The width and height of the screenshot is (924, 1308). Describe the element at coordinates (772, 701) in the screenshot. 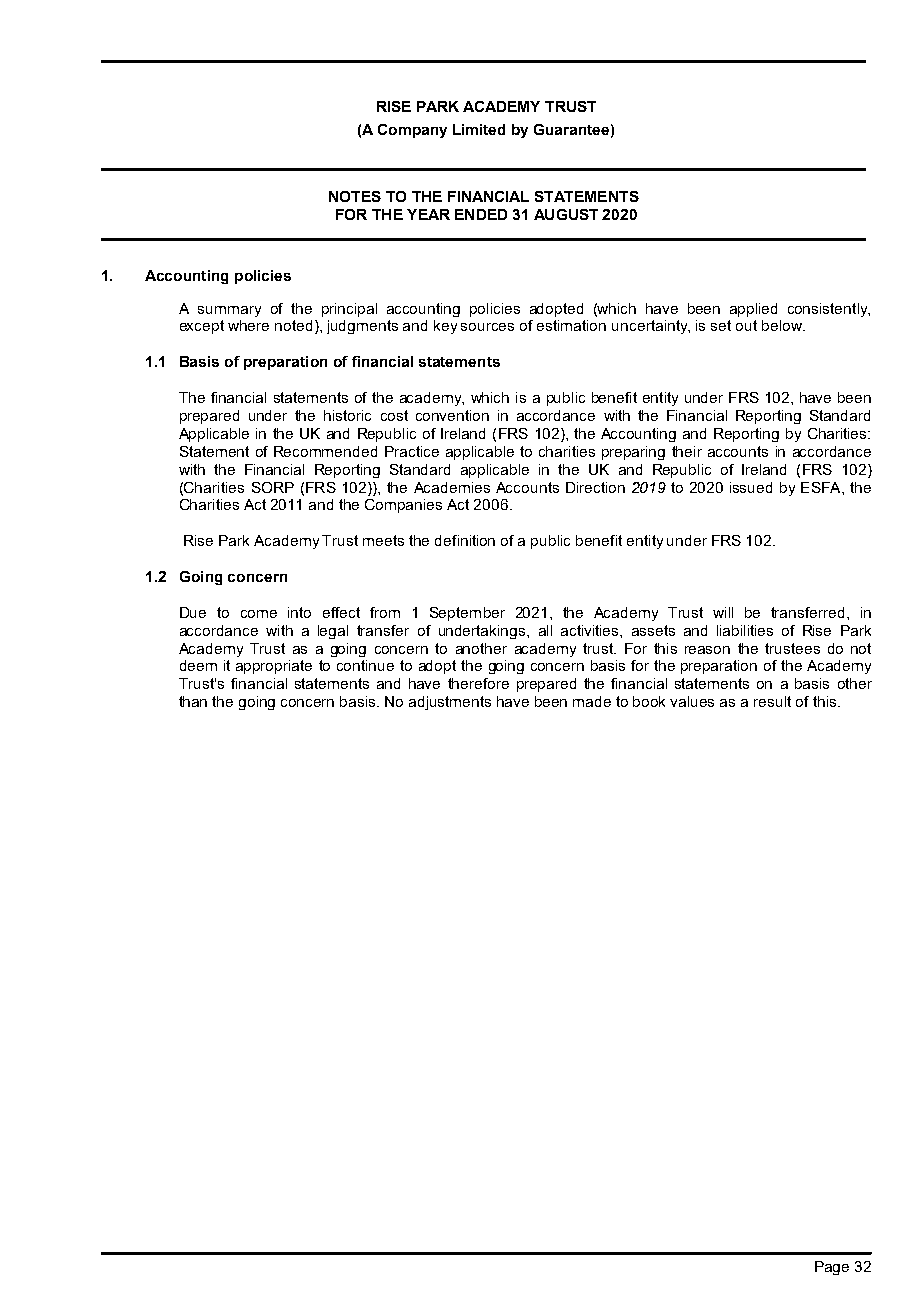

I see `result` at that location.
